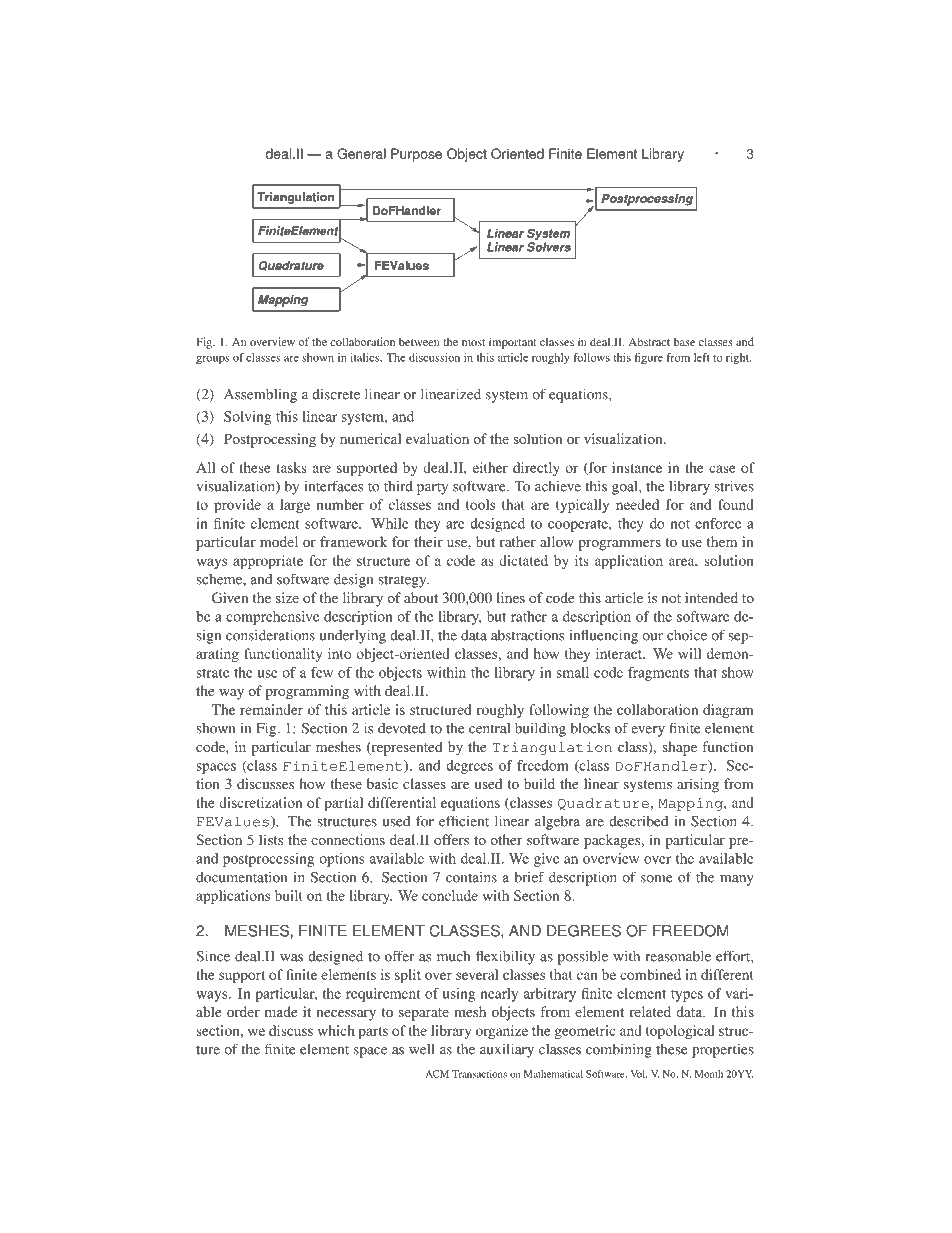  Describe the element at coordinates (489, 728) in the screenshot. I see `central` at that location.
